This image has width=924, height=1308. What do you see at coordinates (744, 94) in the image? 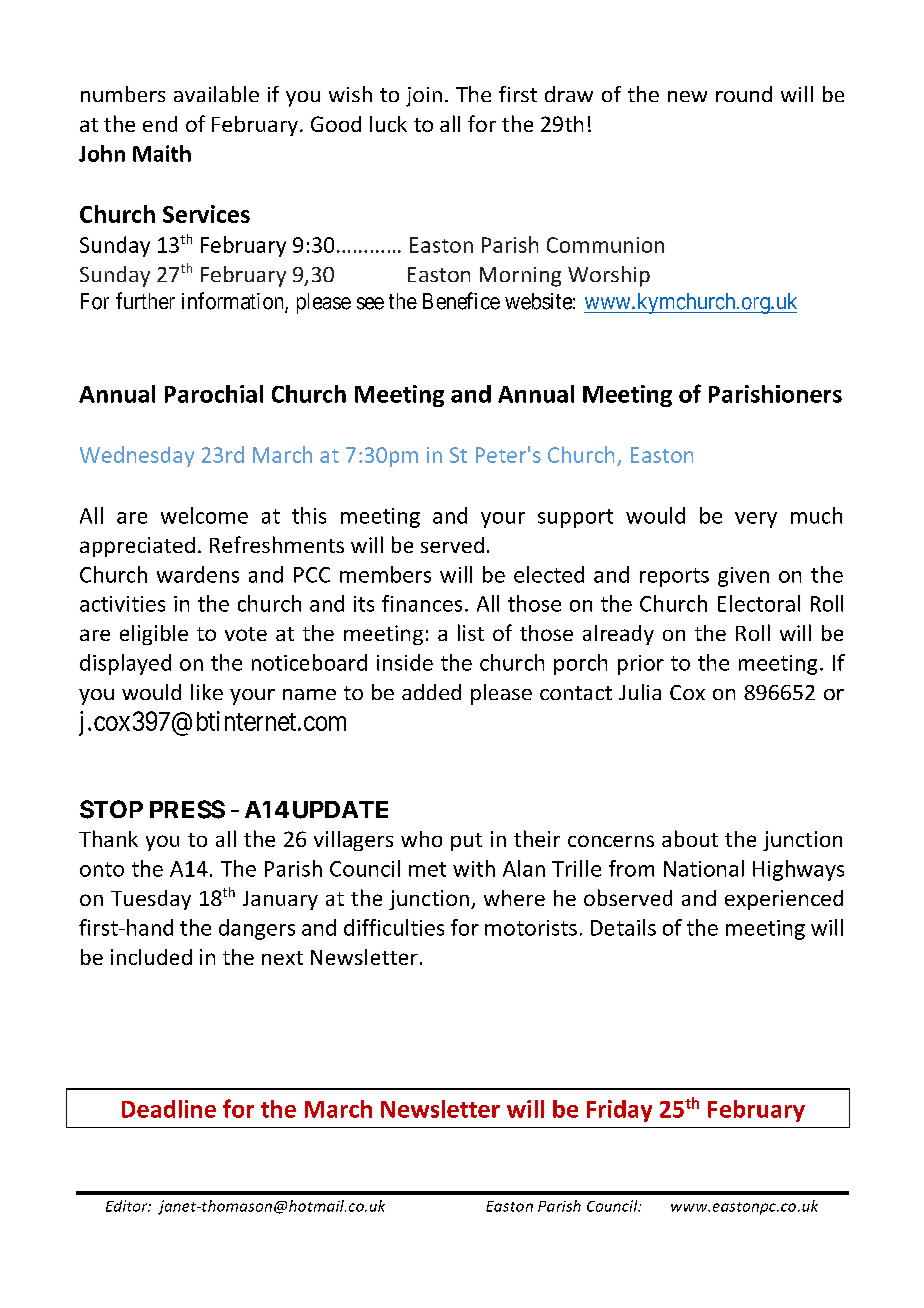
I see `round` at bounding box center [744, 94].
